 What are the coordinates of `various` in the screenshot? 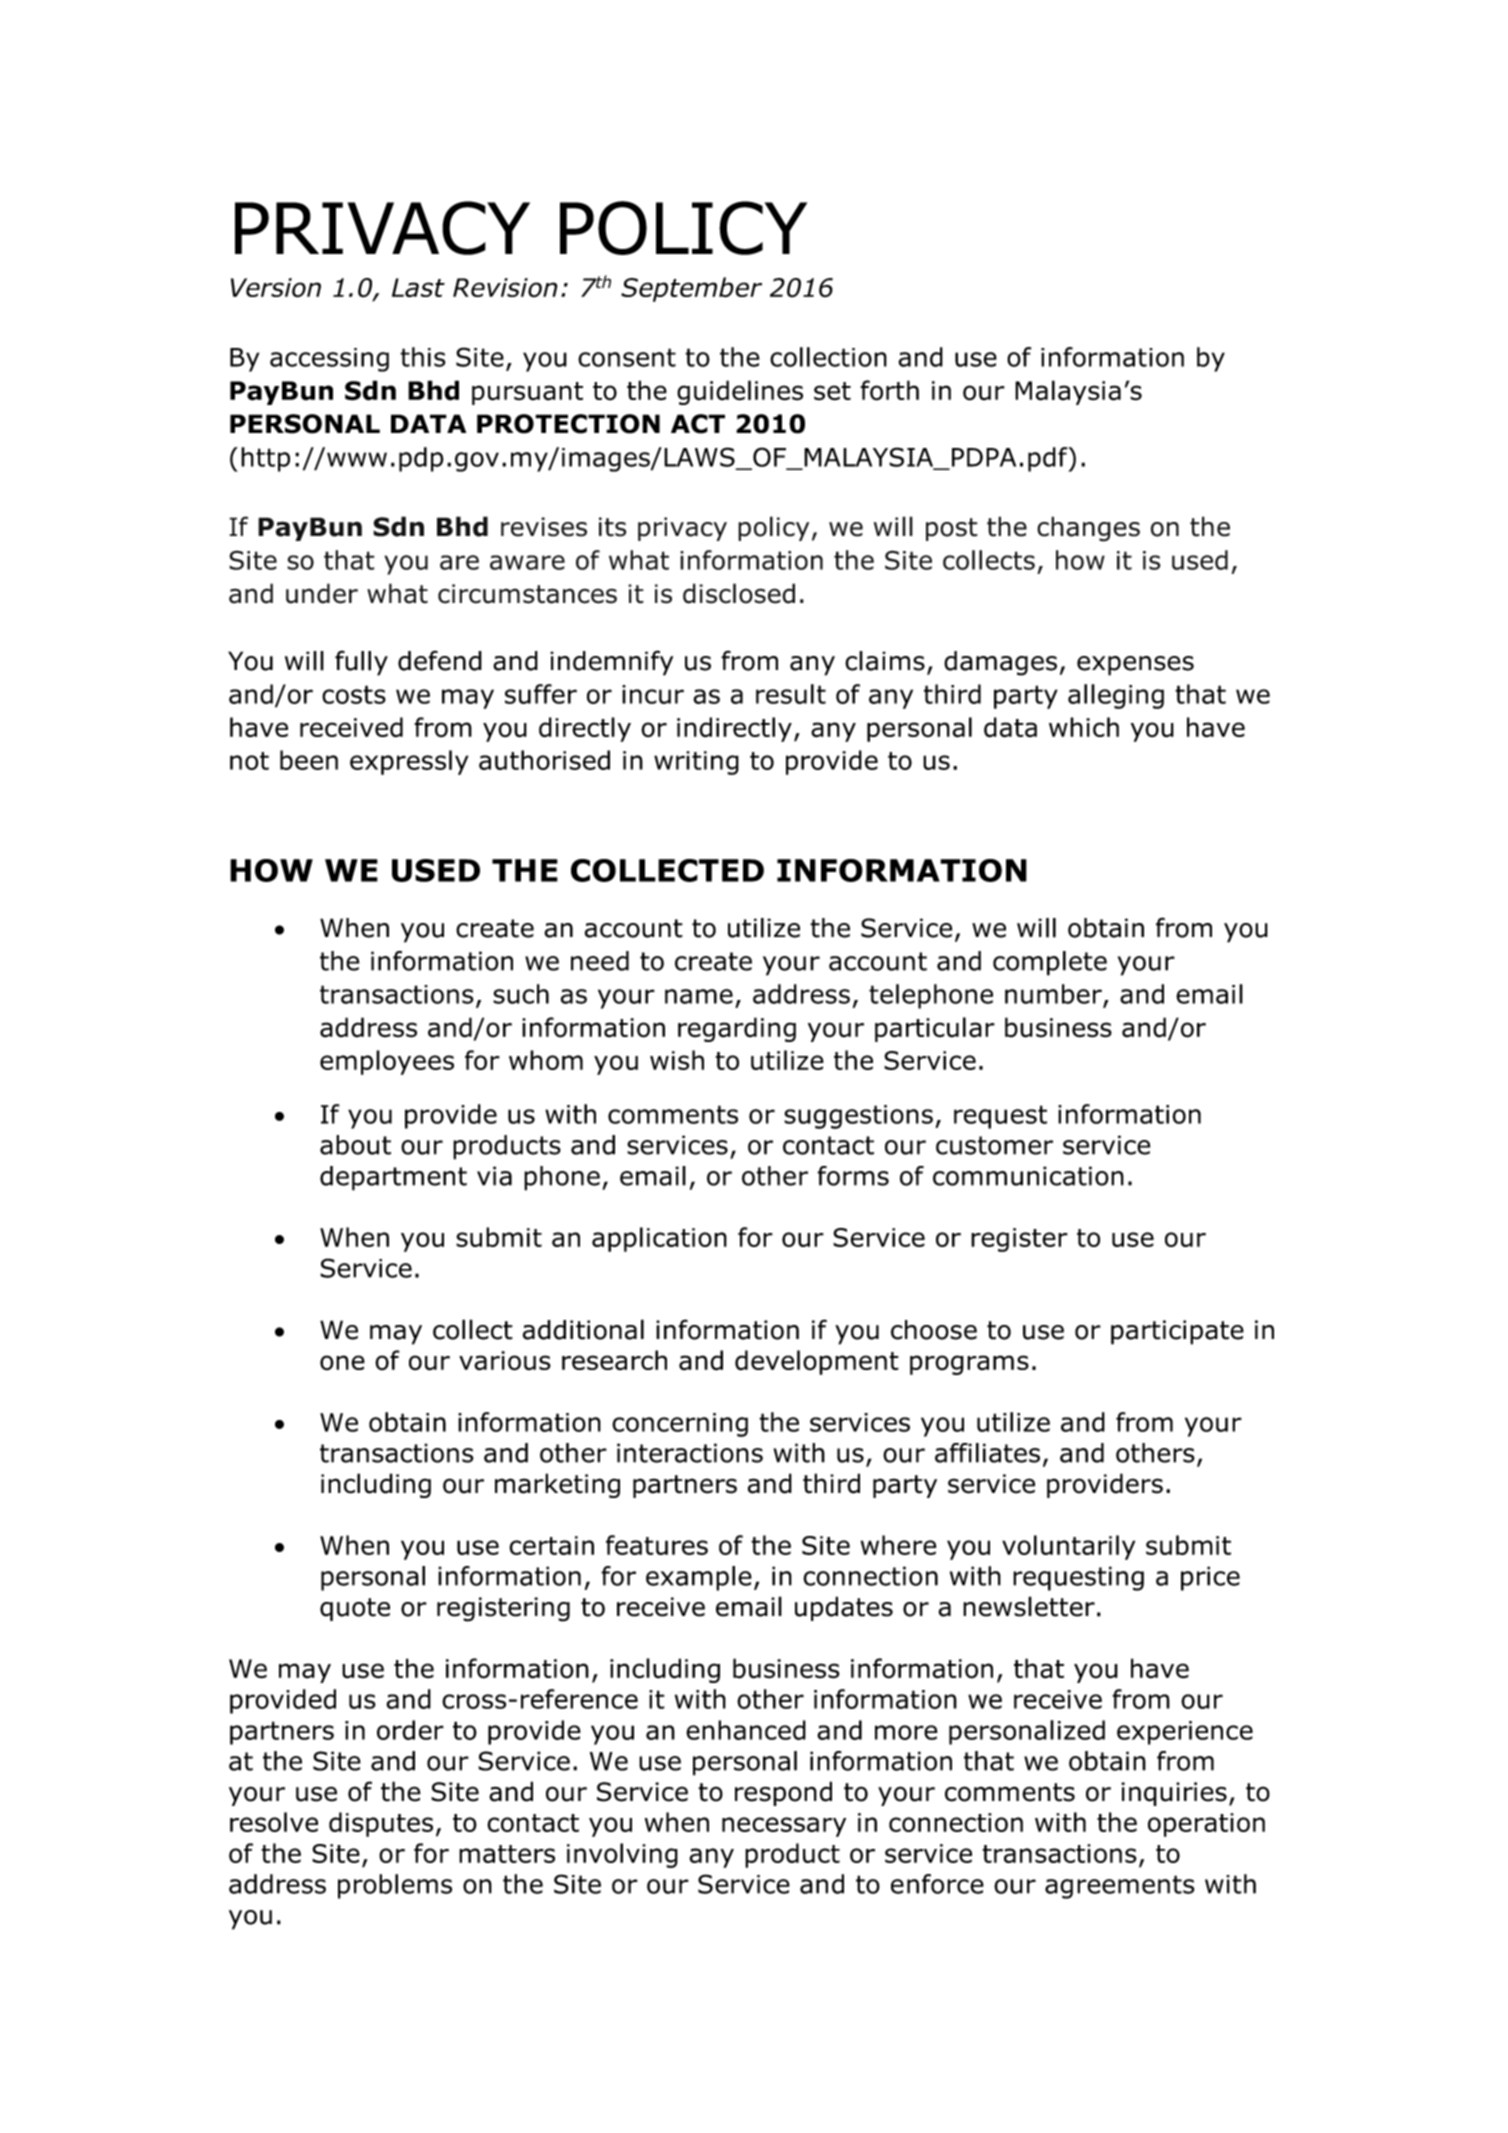 It's located at (505, 1361).
